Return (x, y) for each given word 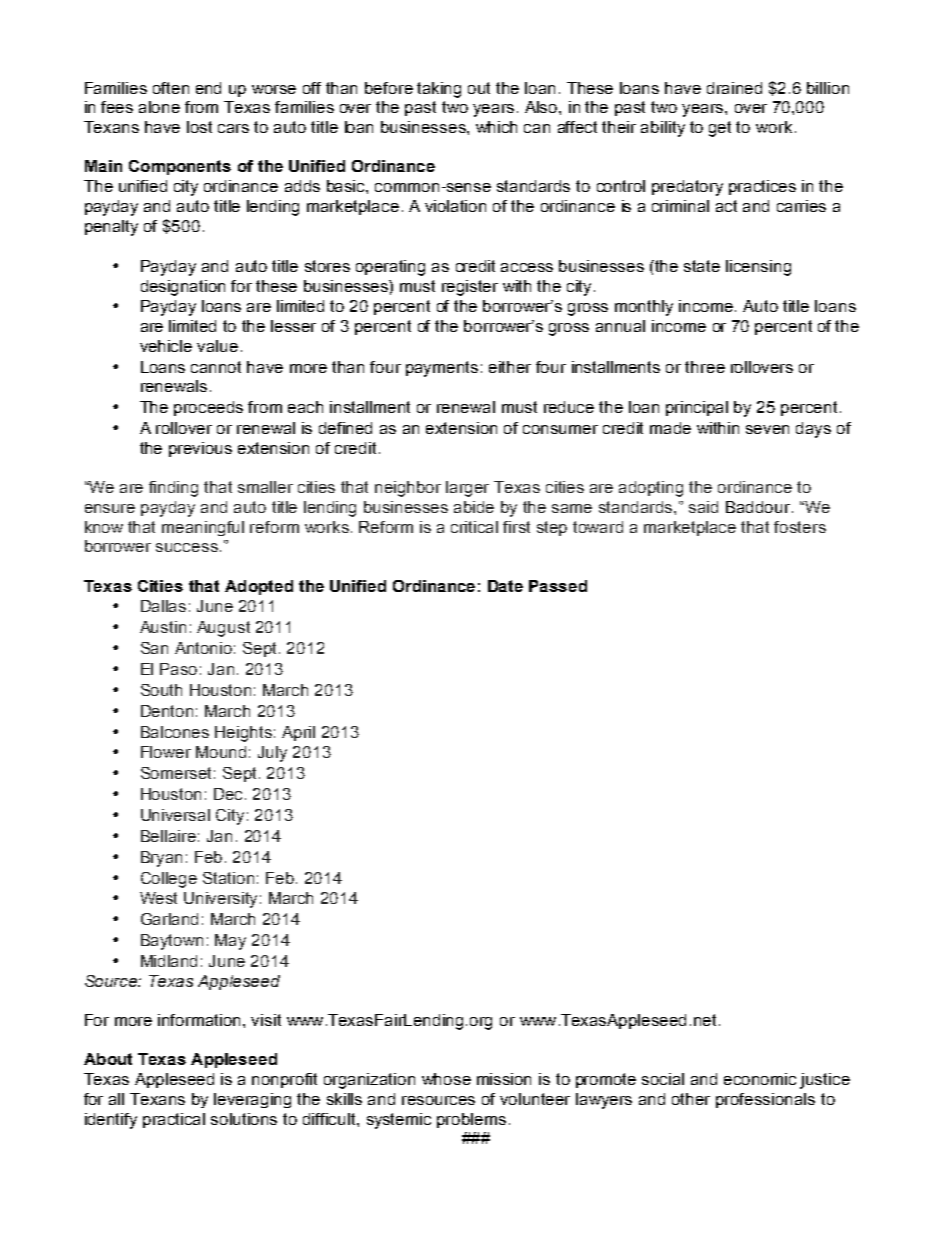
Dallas (163, 606)
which (496, 127)
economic (760, 1079)
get (720, 129)
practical (174, 1120)
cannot (216, 367)
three (705, 367)
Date (505, 586)
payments (442, 369)
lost (199, 127)
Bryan (161, 859)
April (298, 733)
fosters (800, 527)
